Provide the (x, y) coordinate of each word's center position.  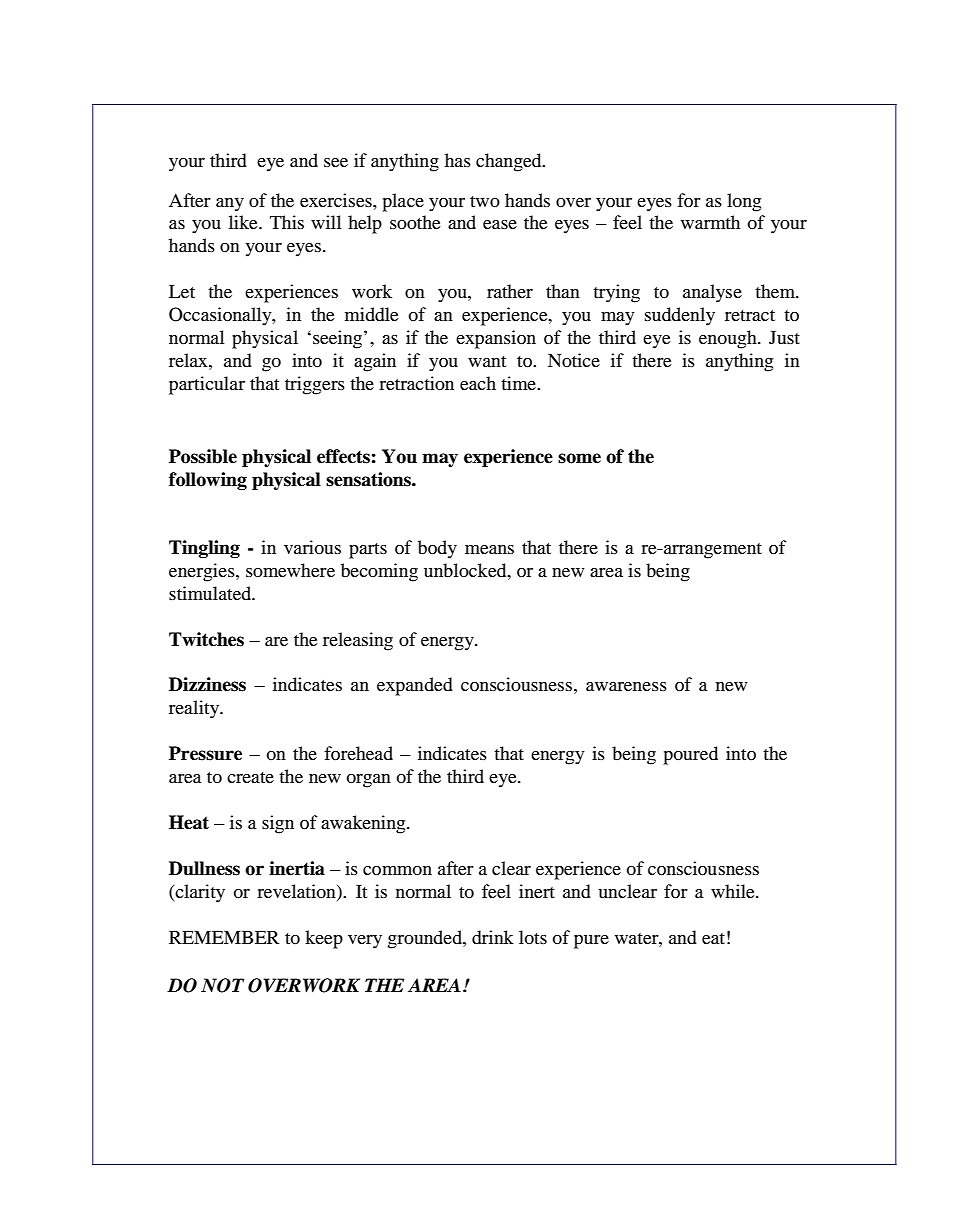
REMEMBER (224, 937)
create (250, 777)
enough (729, 339)
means (489, 549)
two (485, 201)
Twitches (206, 639)
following (208, 481)
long (744, 202)
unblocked (466, 570)
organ (368, 781)
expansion (496, 339)
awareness (626, 686)
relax (189, 360)
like (244, 222)
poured (690, 755)
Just (784, 337)
